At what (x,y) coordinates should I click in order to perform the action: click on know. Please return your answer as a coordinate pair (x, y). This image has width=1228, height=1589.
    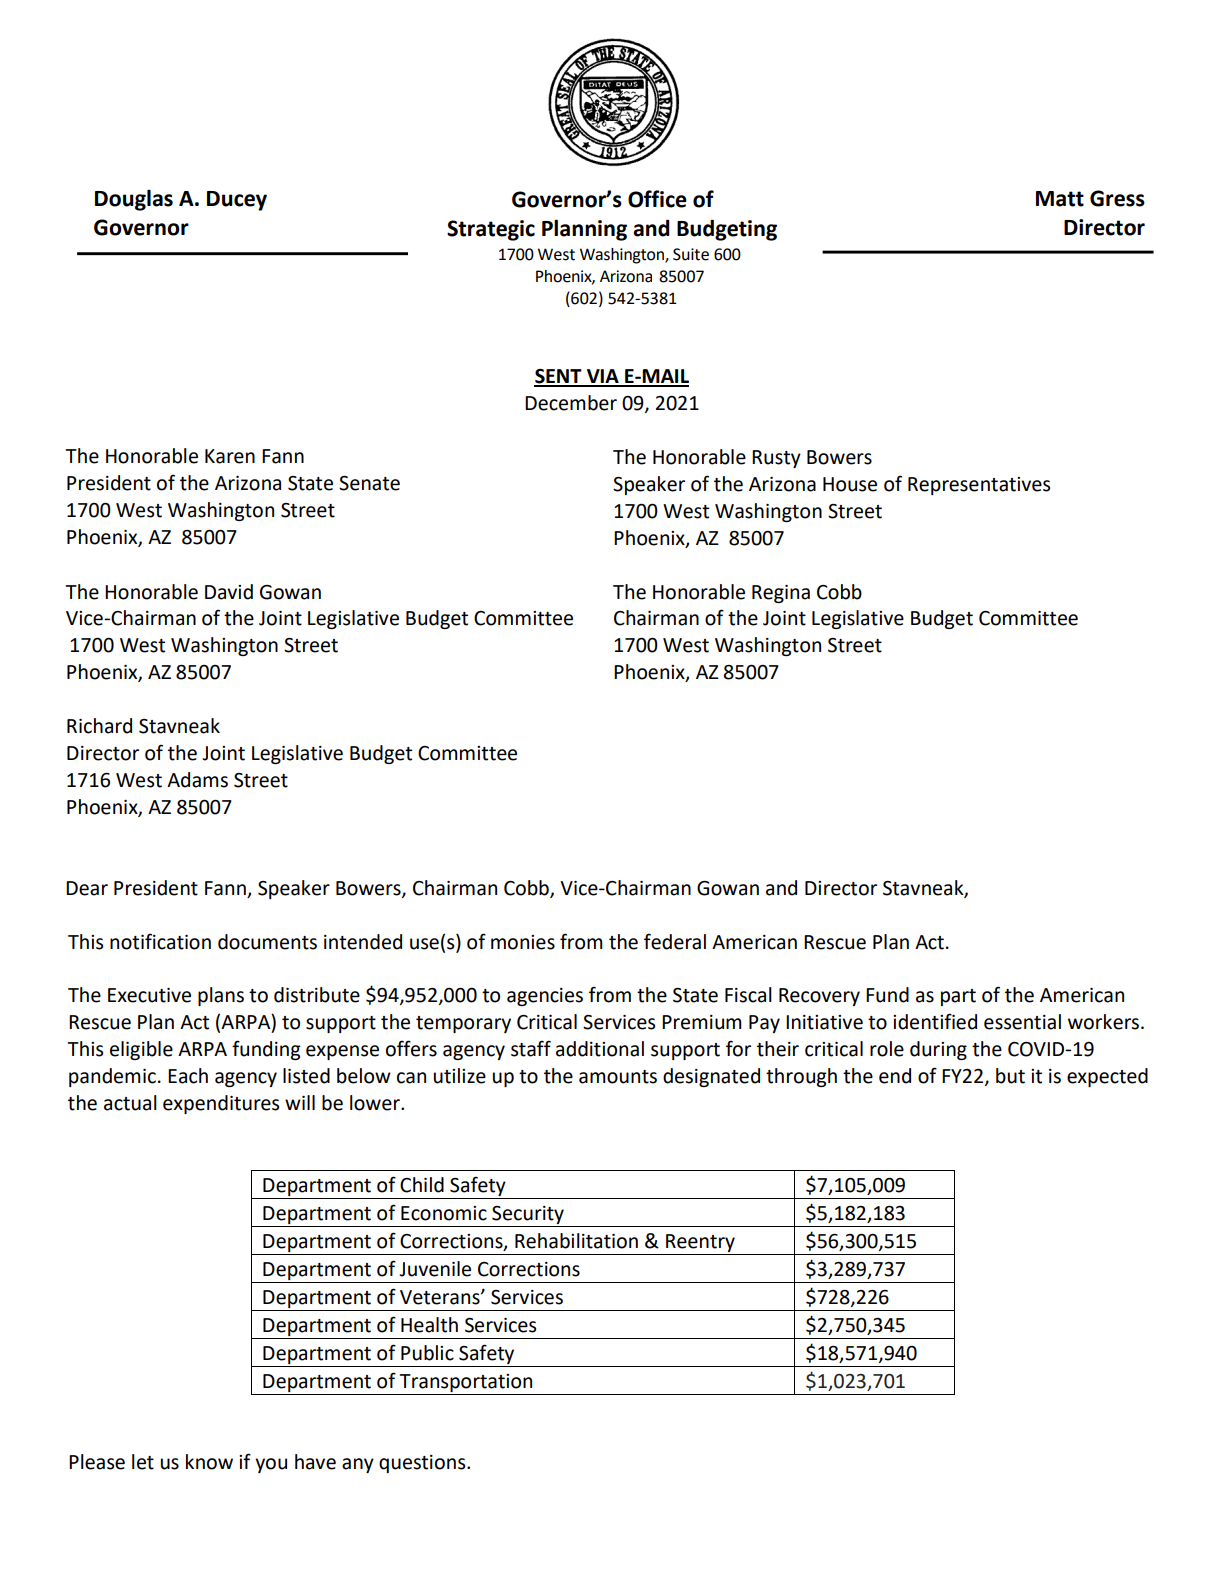
    Looking at the image, I should click on (209, 1462).
